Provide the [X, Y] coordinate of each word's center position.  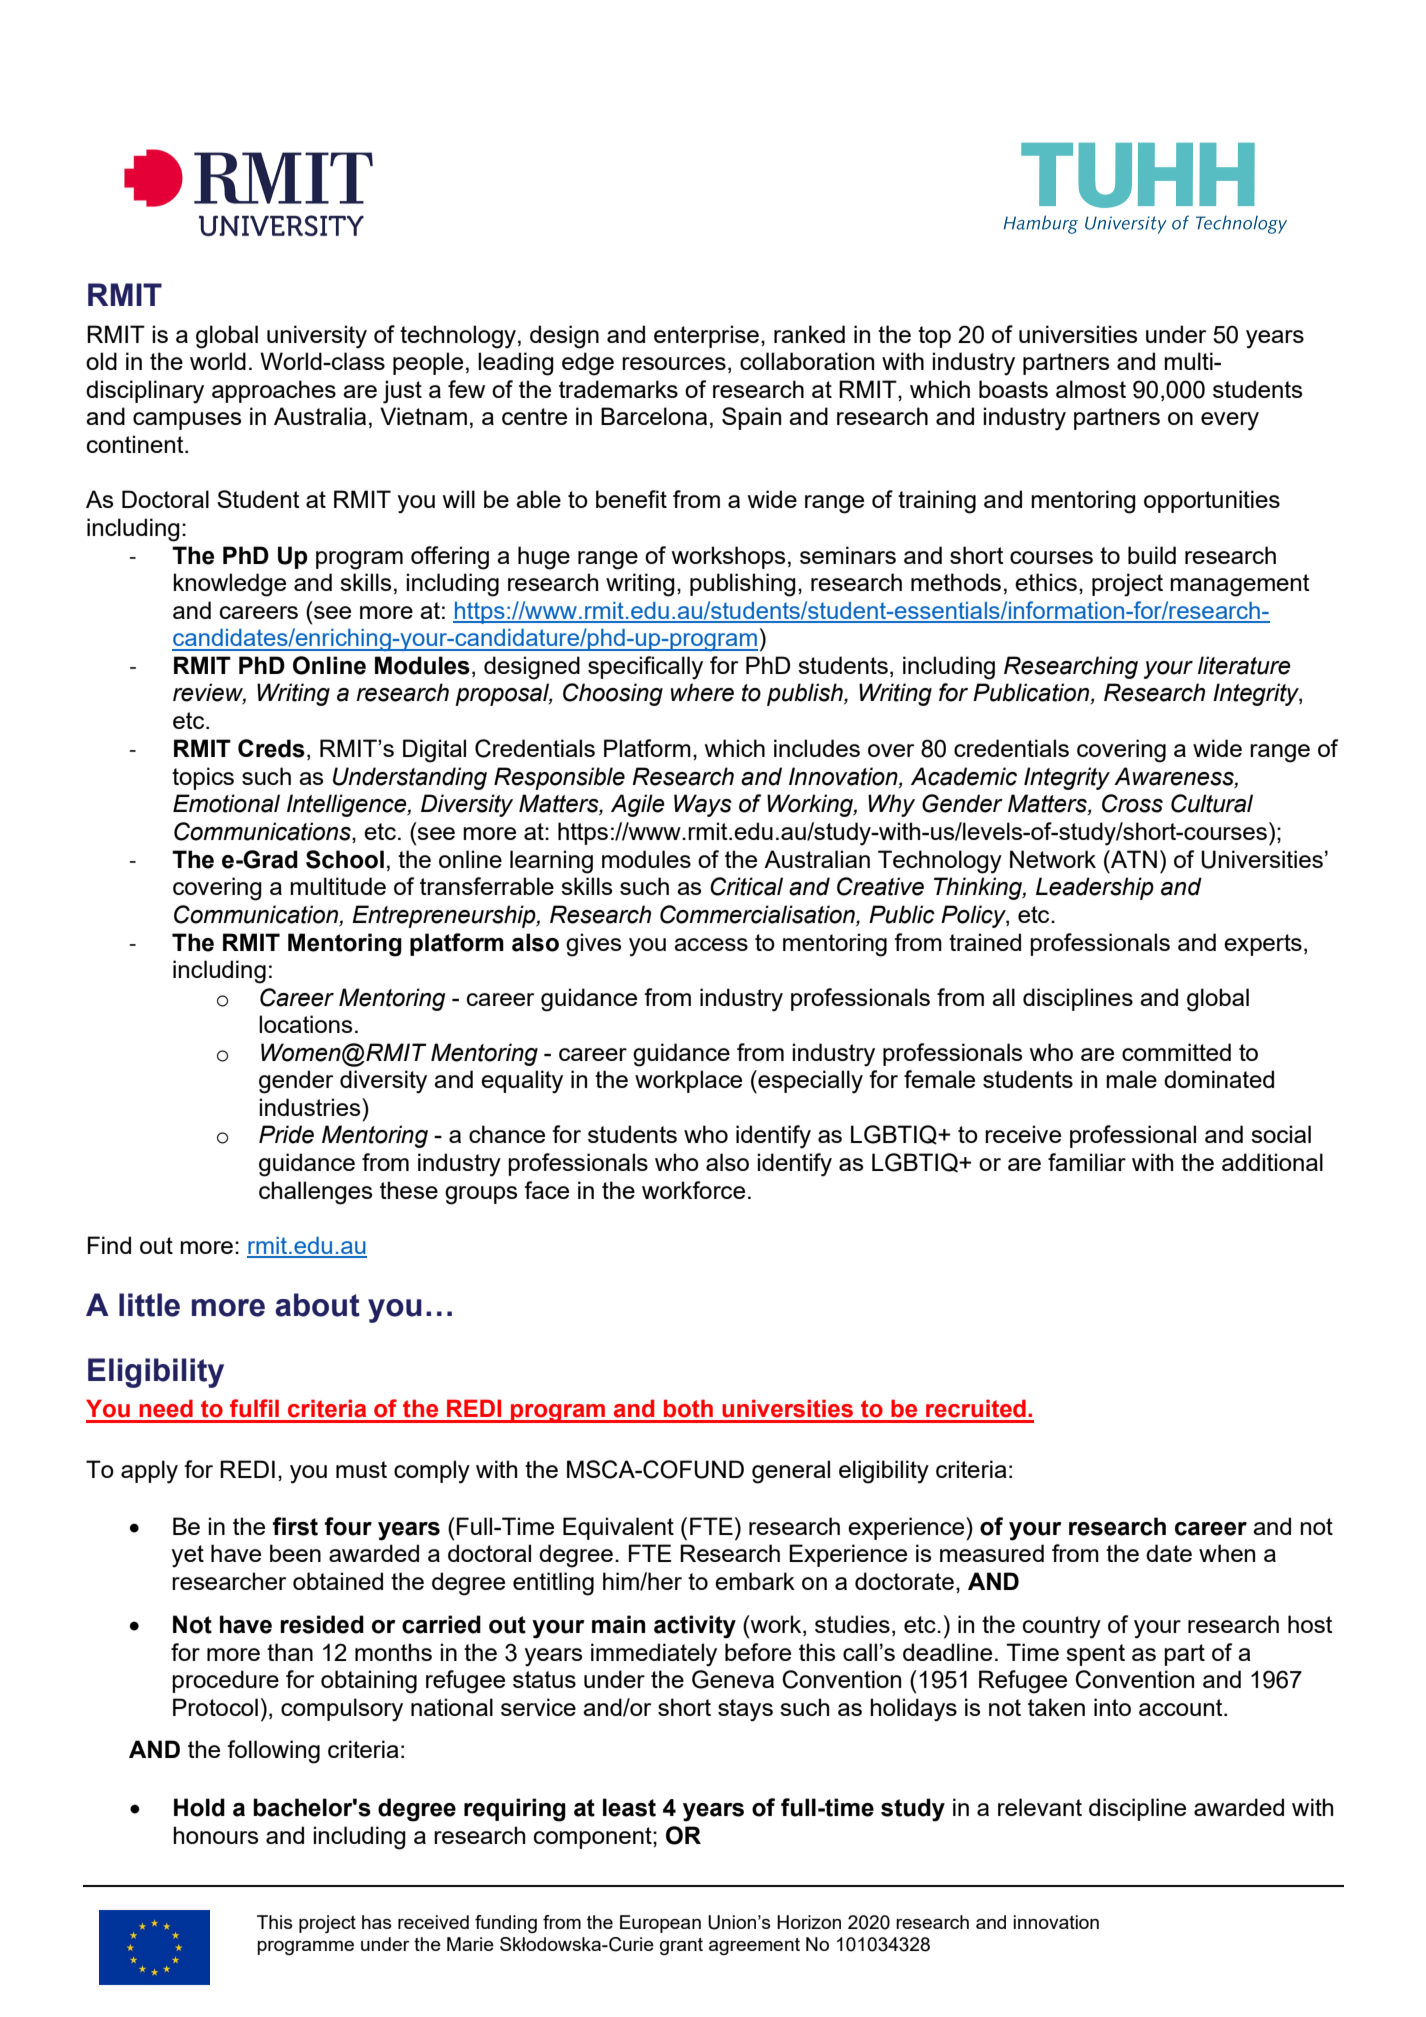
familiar [1087, 1162]
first [295, 1526]
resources [674, 363]
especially [809, 1082]
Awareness [1175, 777]
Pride [286, 1134]
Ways [703, 805]
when [1227, 1553]
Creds [271, 748]
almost [1091, 389]
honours [215, 1835]
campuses [187, 421]
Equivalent [618, 1528]
